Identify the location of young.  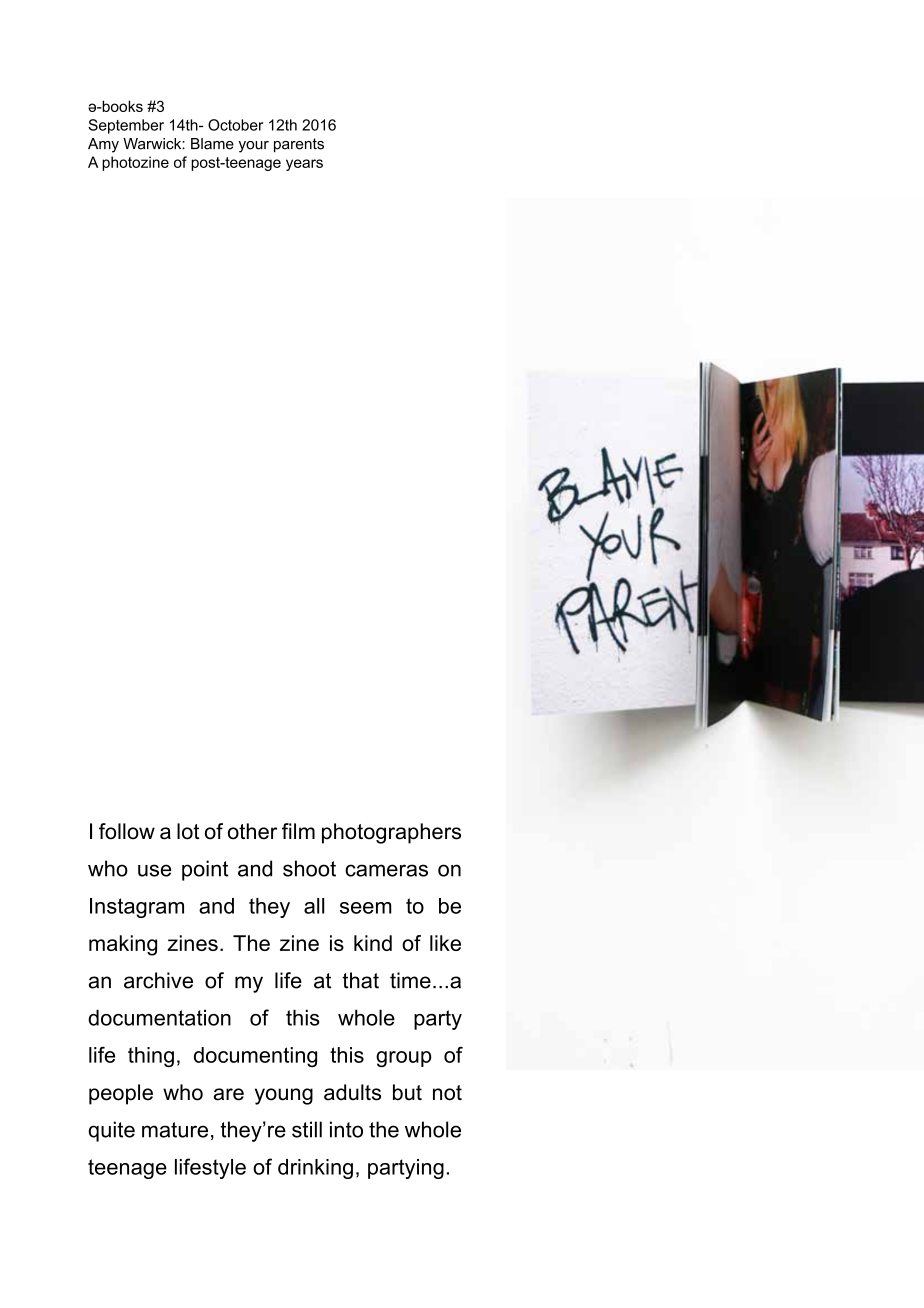
(284, 1096).
